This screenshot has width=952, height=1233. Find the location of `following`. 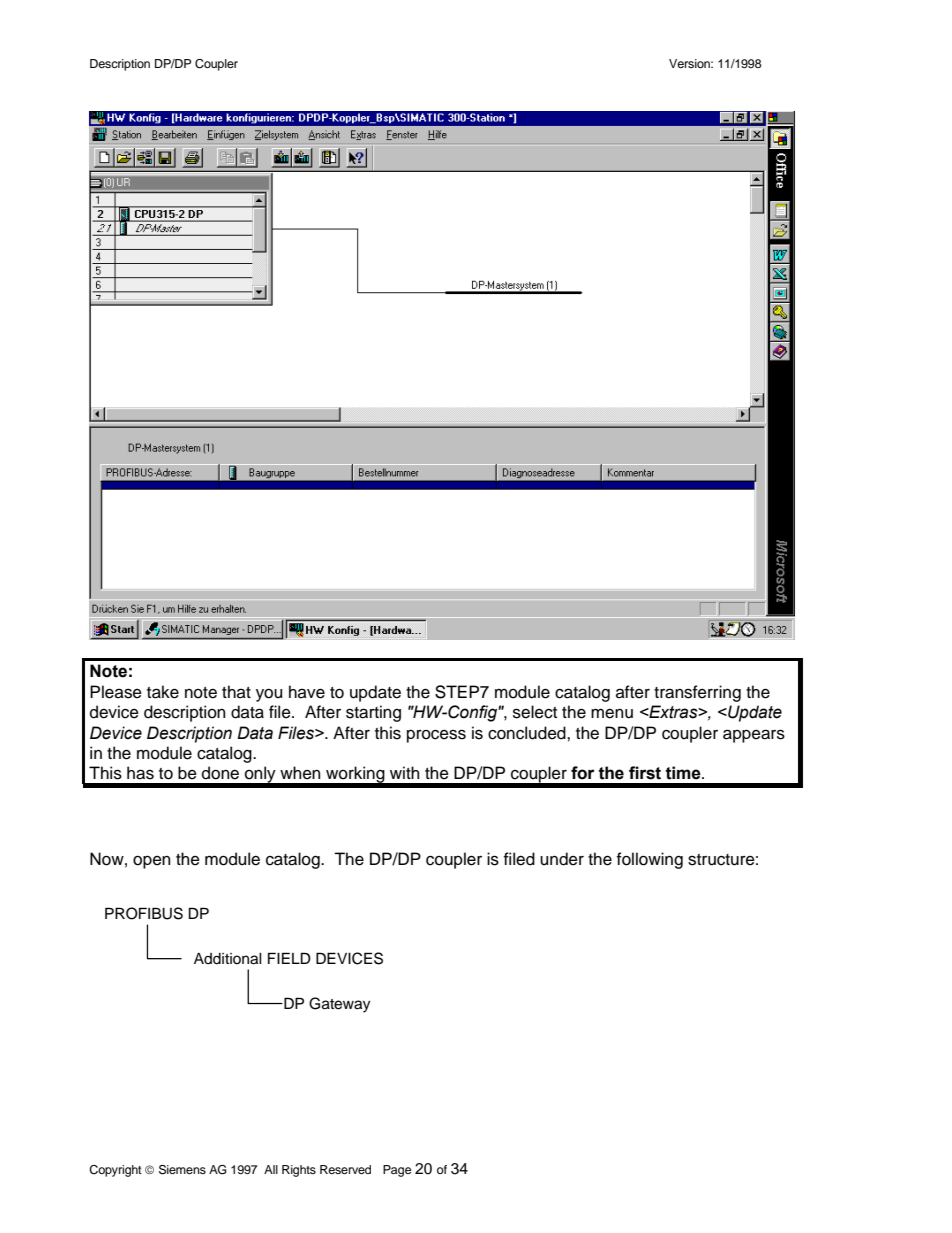

following is located at coordinates (650, 860).
